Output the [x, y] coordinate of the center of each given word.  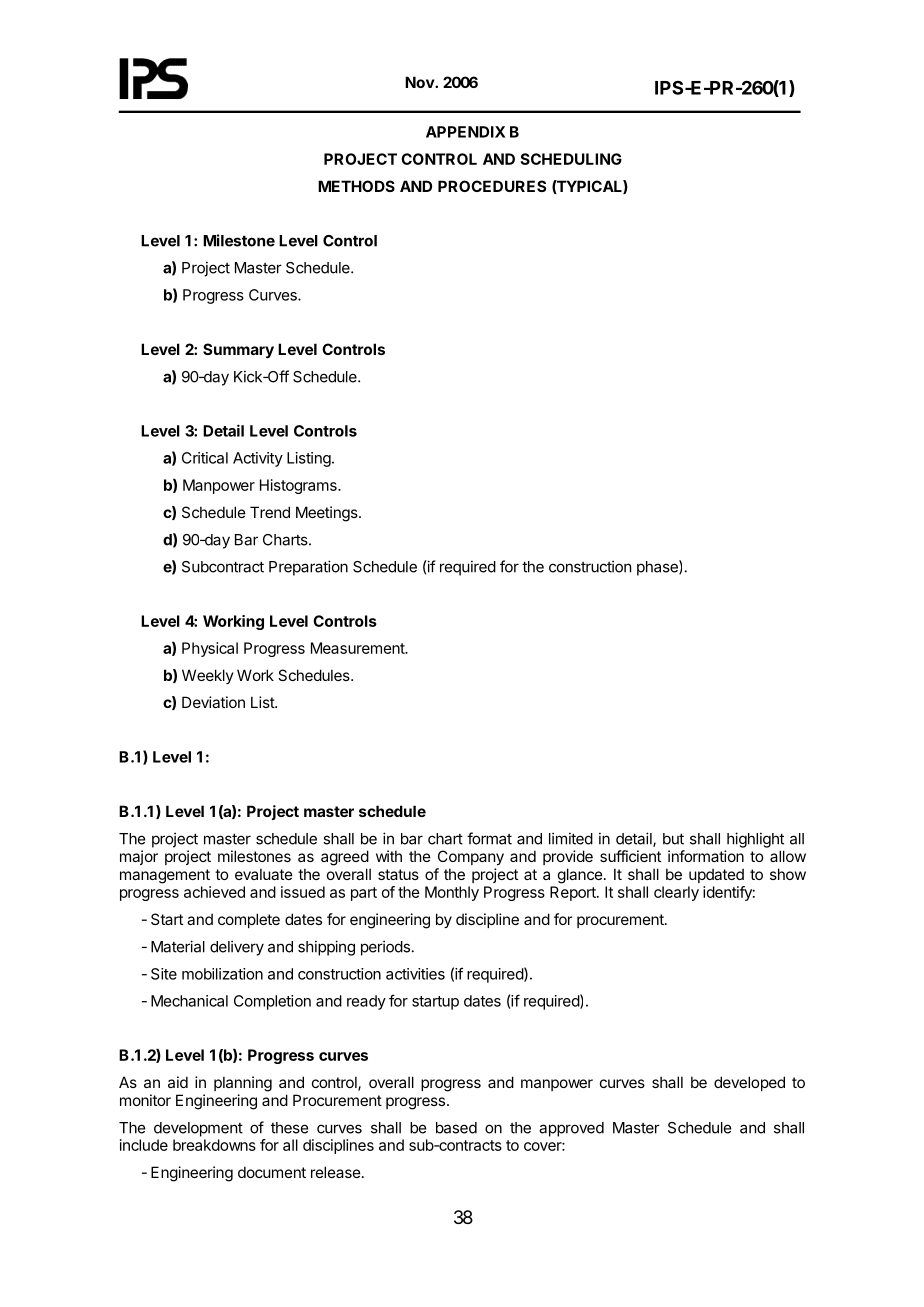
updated [716, 876]
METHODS [356, 186]
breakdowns [214, 1145]
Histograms [299, 486]
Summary [238, 350]
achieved [214, 892]
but [673, 839]
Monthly [452, 893]
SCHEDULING [571, 159]
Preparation [308, 568]
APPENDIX [465, 132]
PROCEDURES [492, 186]
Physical [210, 649]
